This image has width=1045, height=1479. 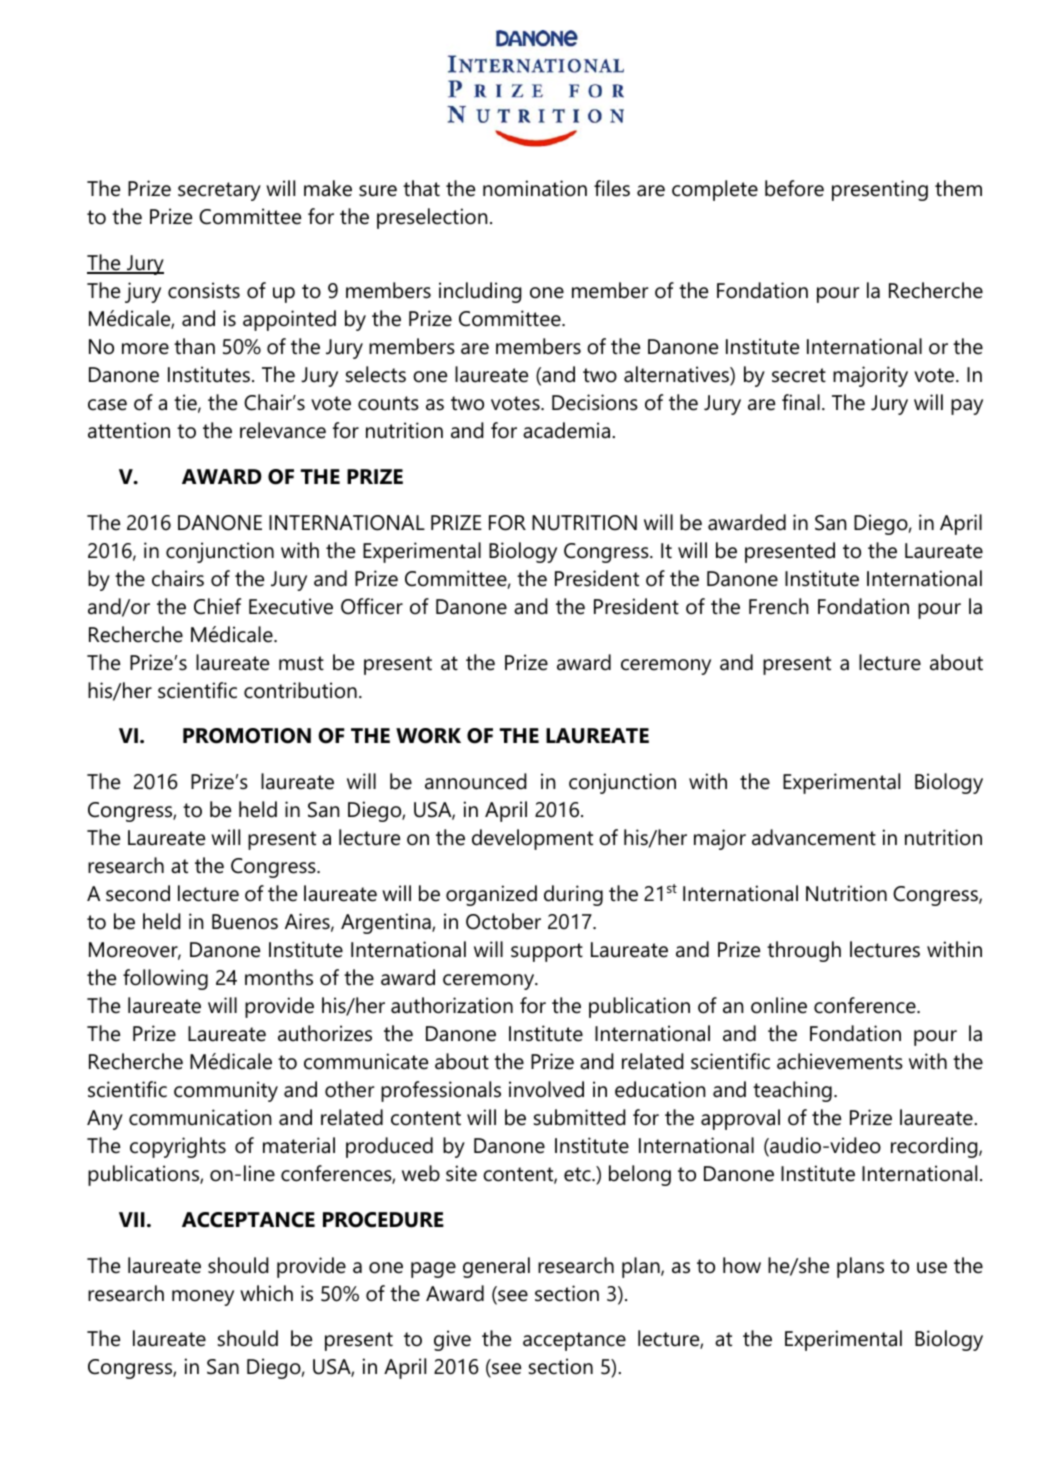 What do you see at coordinates (283, 430) in the image?
I see `relevance` at bounding box center [283, 430].
